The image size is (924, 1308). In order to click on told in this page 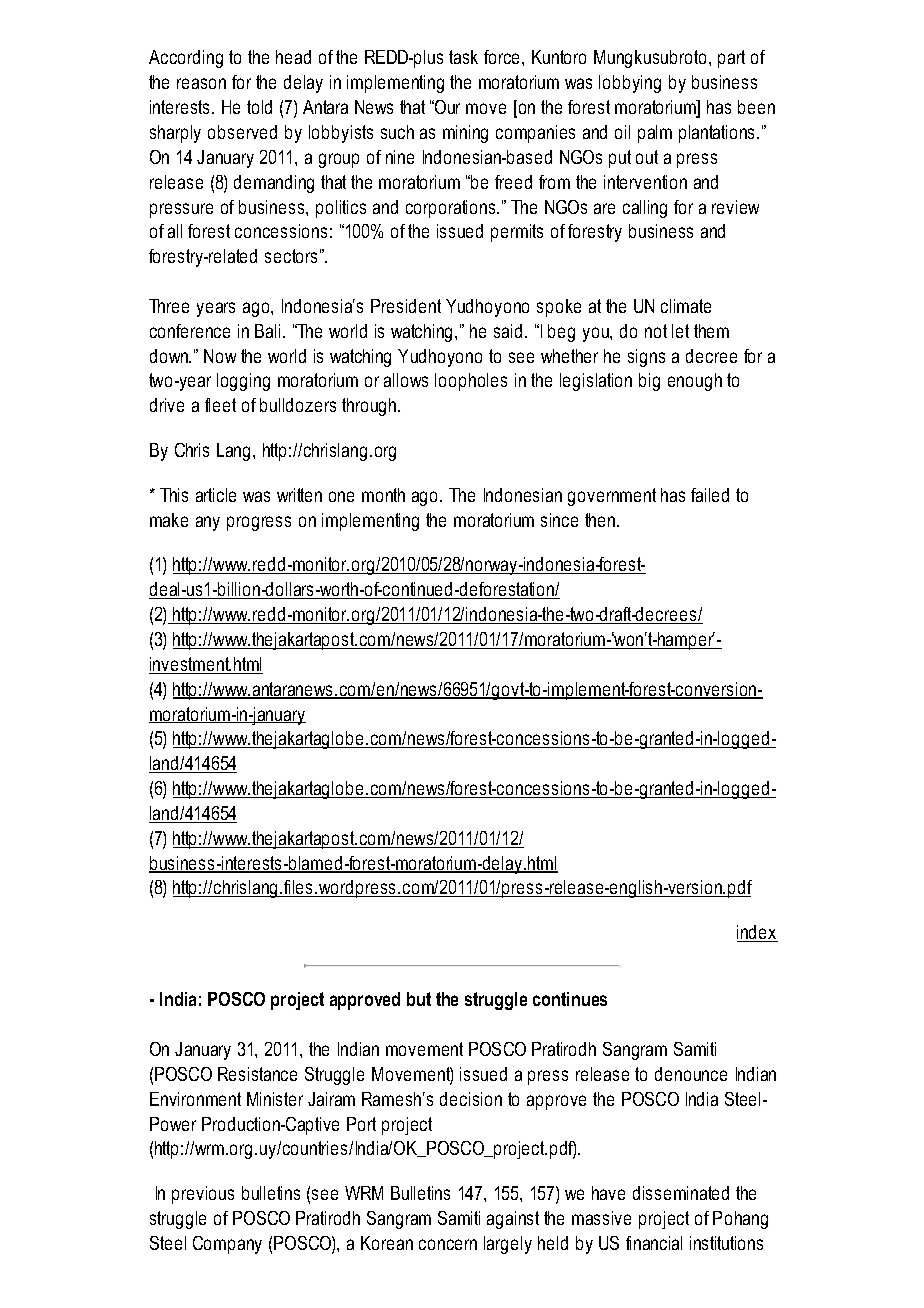, I will do `click(259, 107)`.
